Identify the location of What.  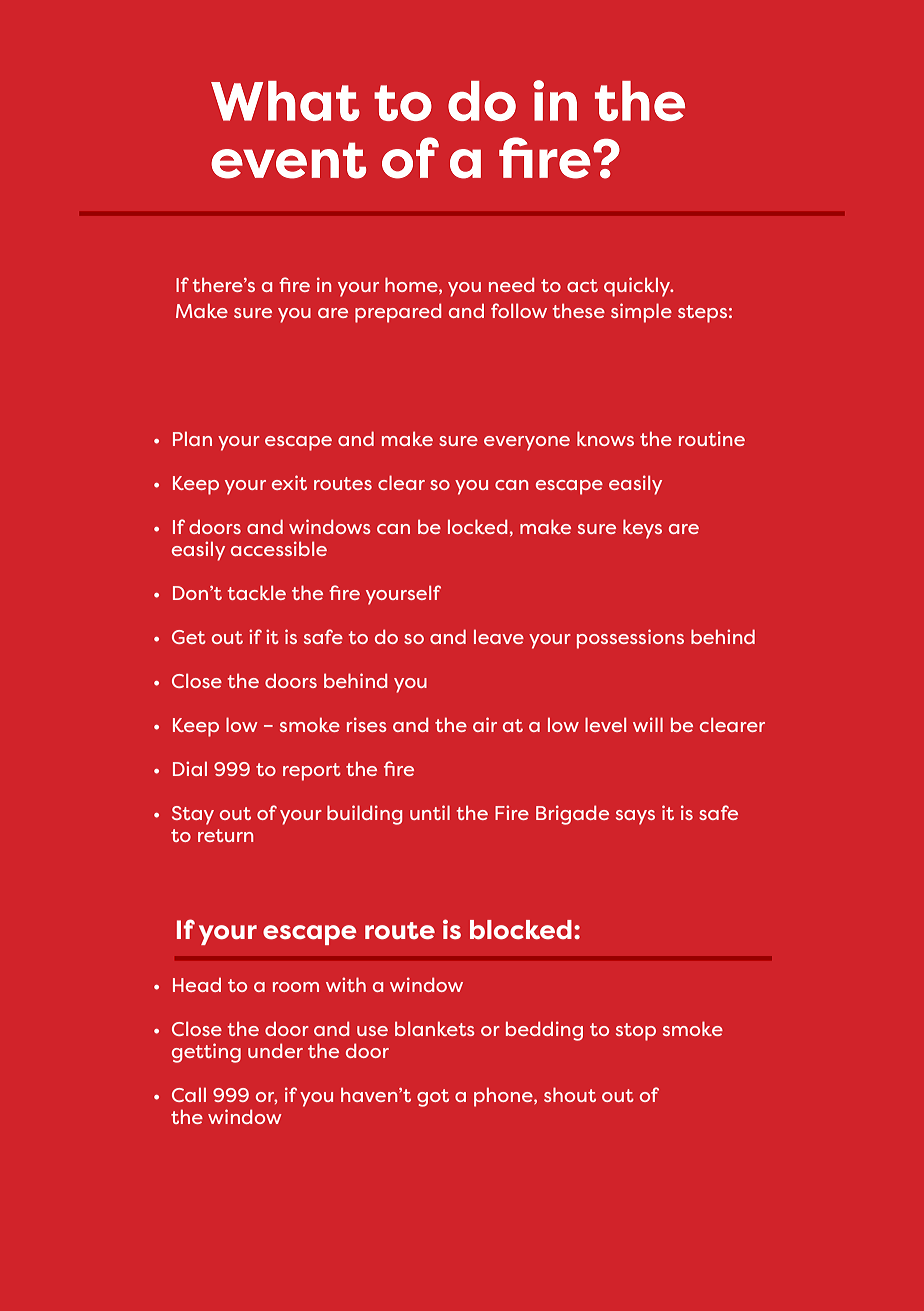
(285, 101).
